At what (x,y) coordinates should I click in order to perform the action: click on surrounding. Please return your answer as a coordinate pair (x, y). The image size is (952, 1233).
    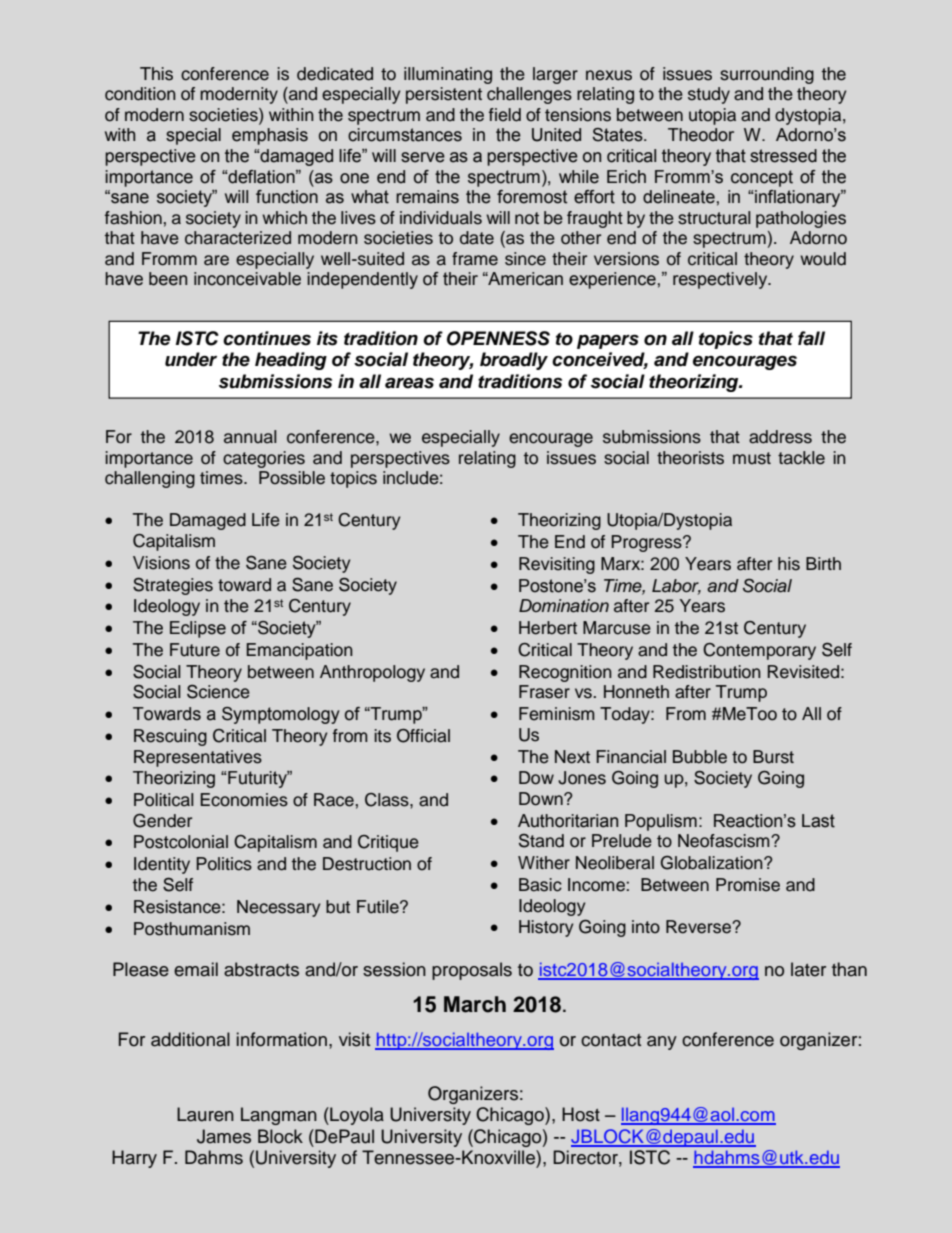
    Looking at the image, I should click on (767, 75).
